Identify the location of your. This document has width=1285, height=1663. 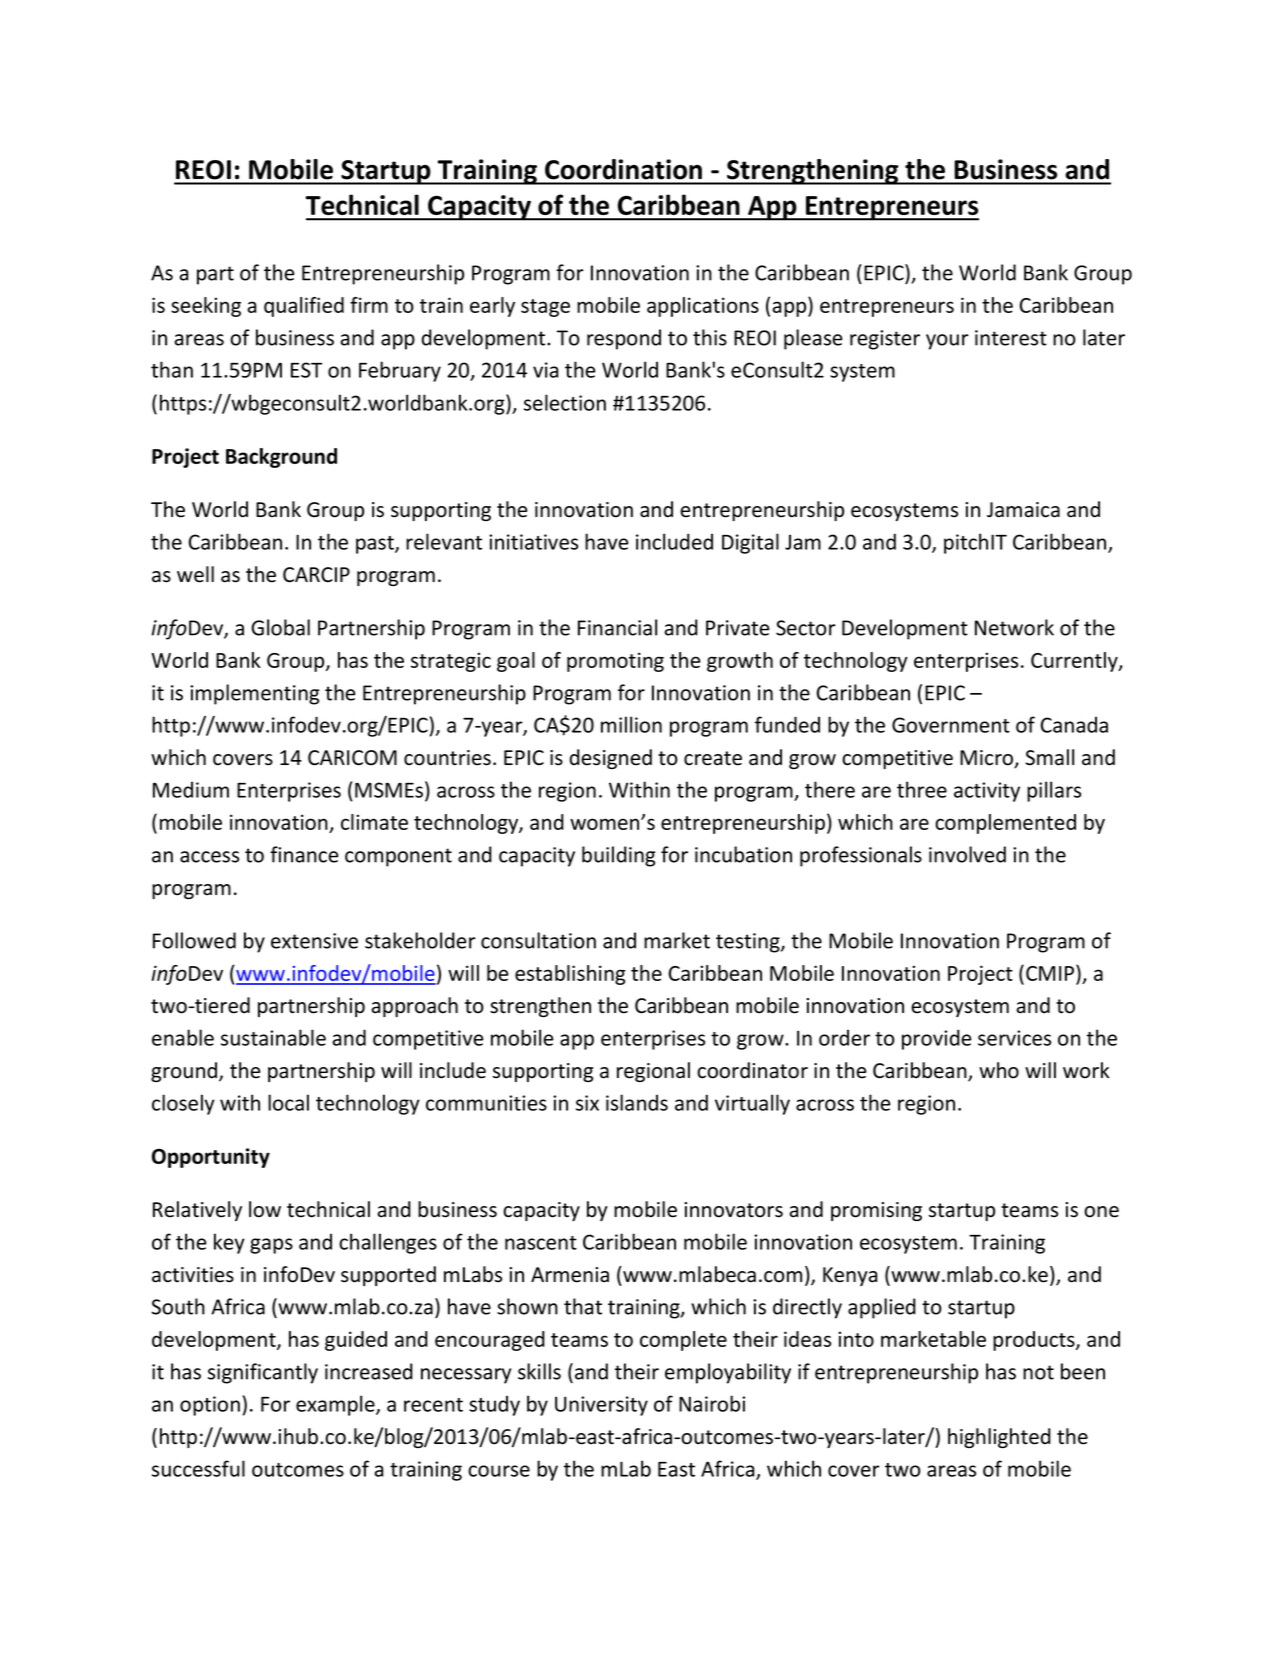
(947, 342).
